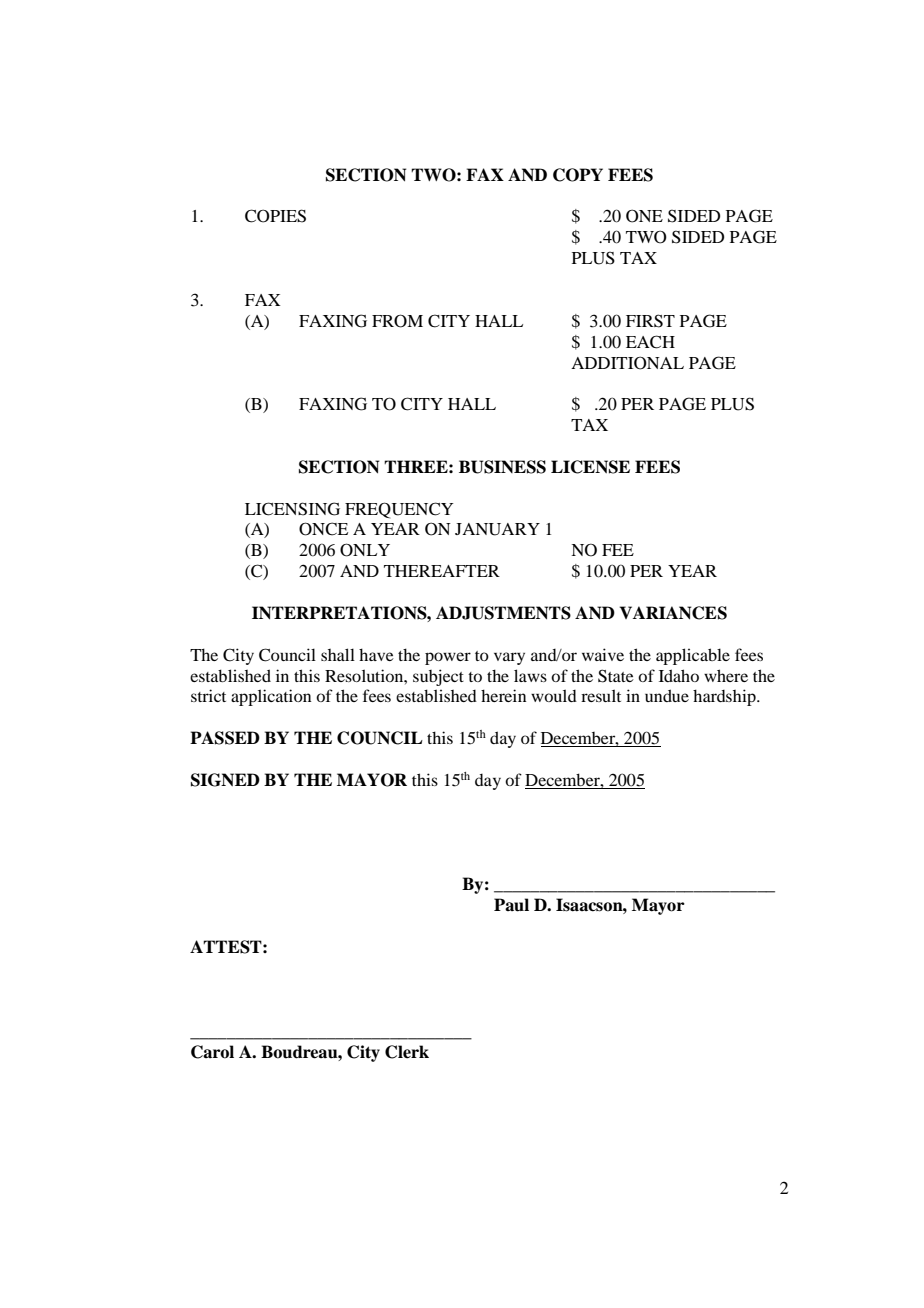 The image size is (924, 1308). Describe the element at coordinates (502, 467) in the screenshot. I see `BUSINESS` at that location.
